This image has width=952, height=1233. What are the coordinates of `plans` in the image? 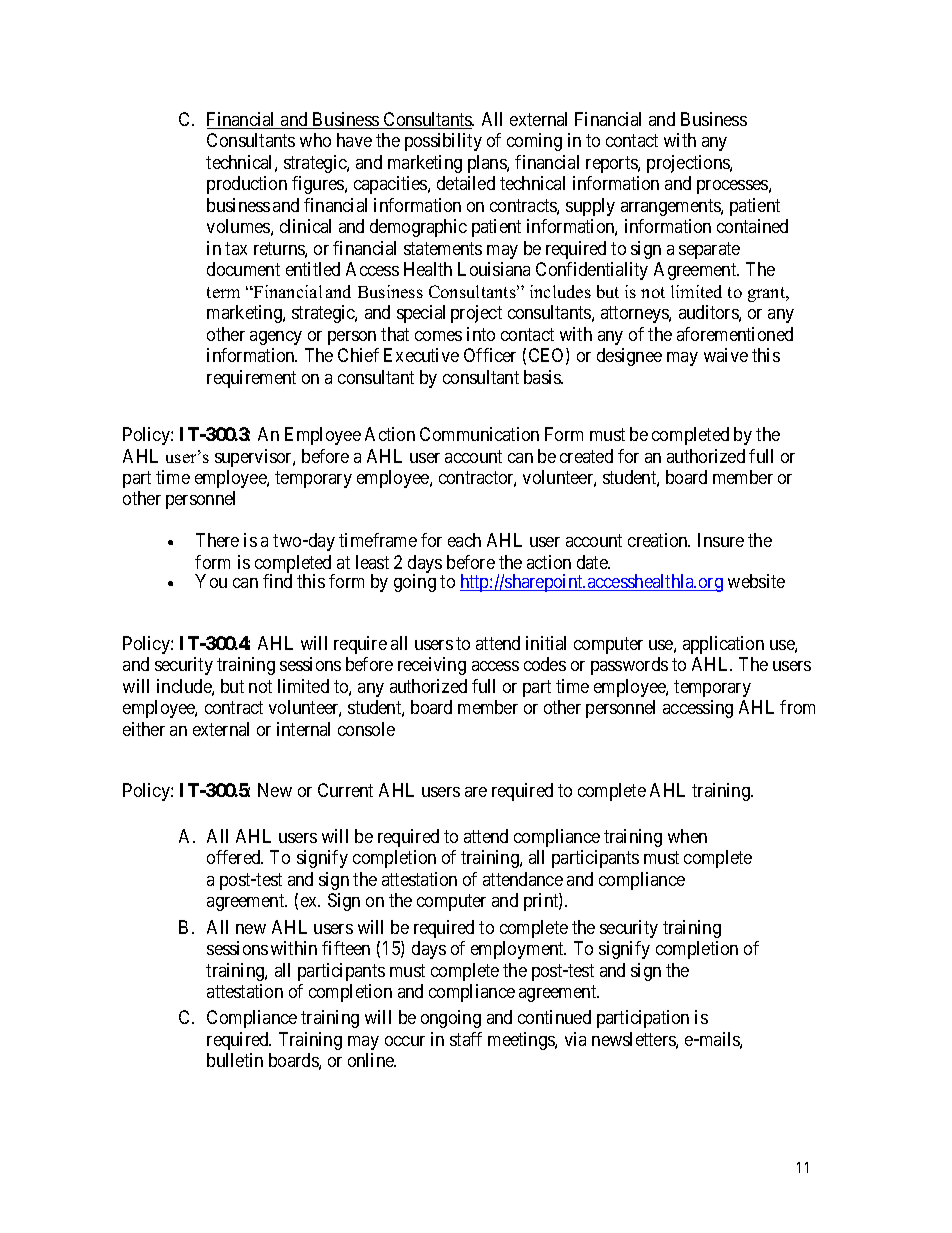 It's located at (488, 164).
